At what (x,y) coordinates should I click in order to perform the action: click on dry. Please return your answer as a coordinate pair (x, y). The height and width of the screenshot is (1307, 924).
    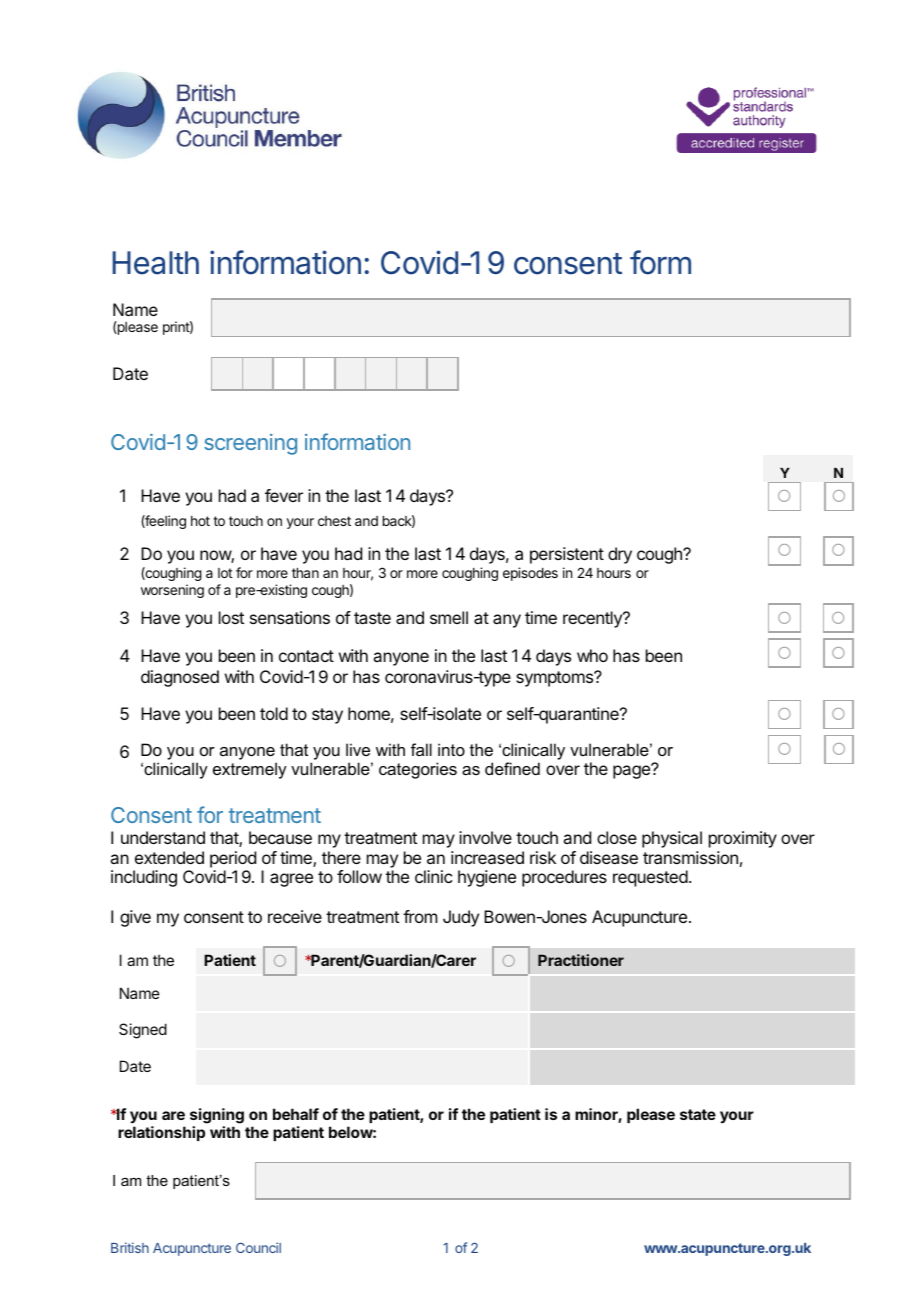
    Looking at the image, I should click on (620, 555).
